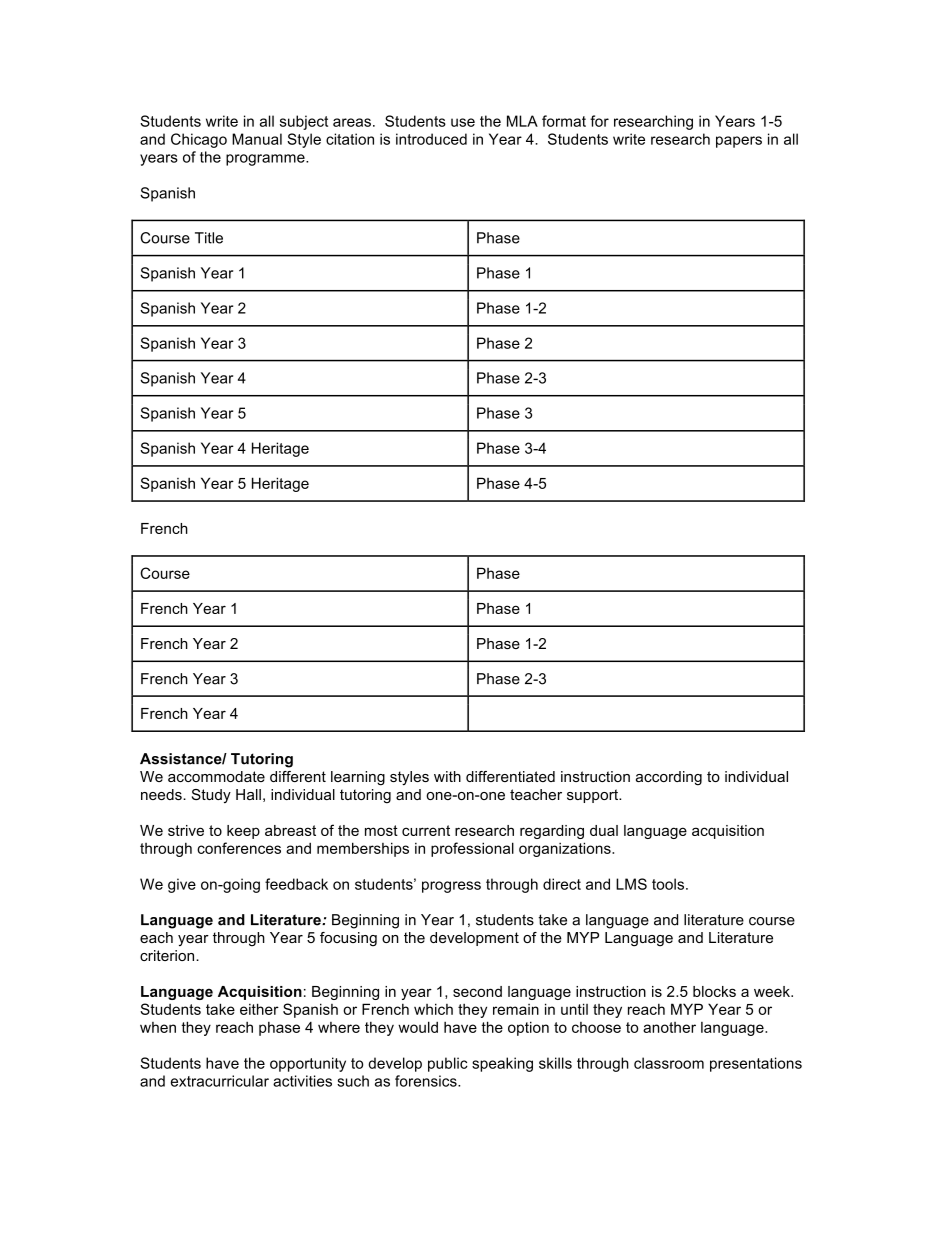 The height and width of the screenshot is (1233, 952). What do you see at coordinates (594, 796) in the screenshot?
I see `support` at bounding box center [594, 796].
